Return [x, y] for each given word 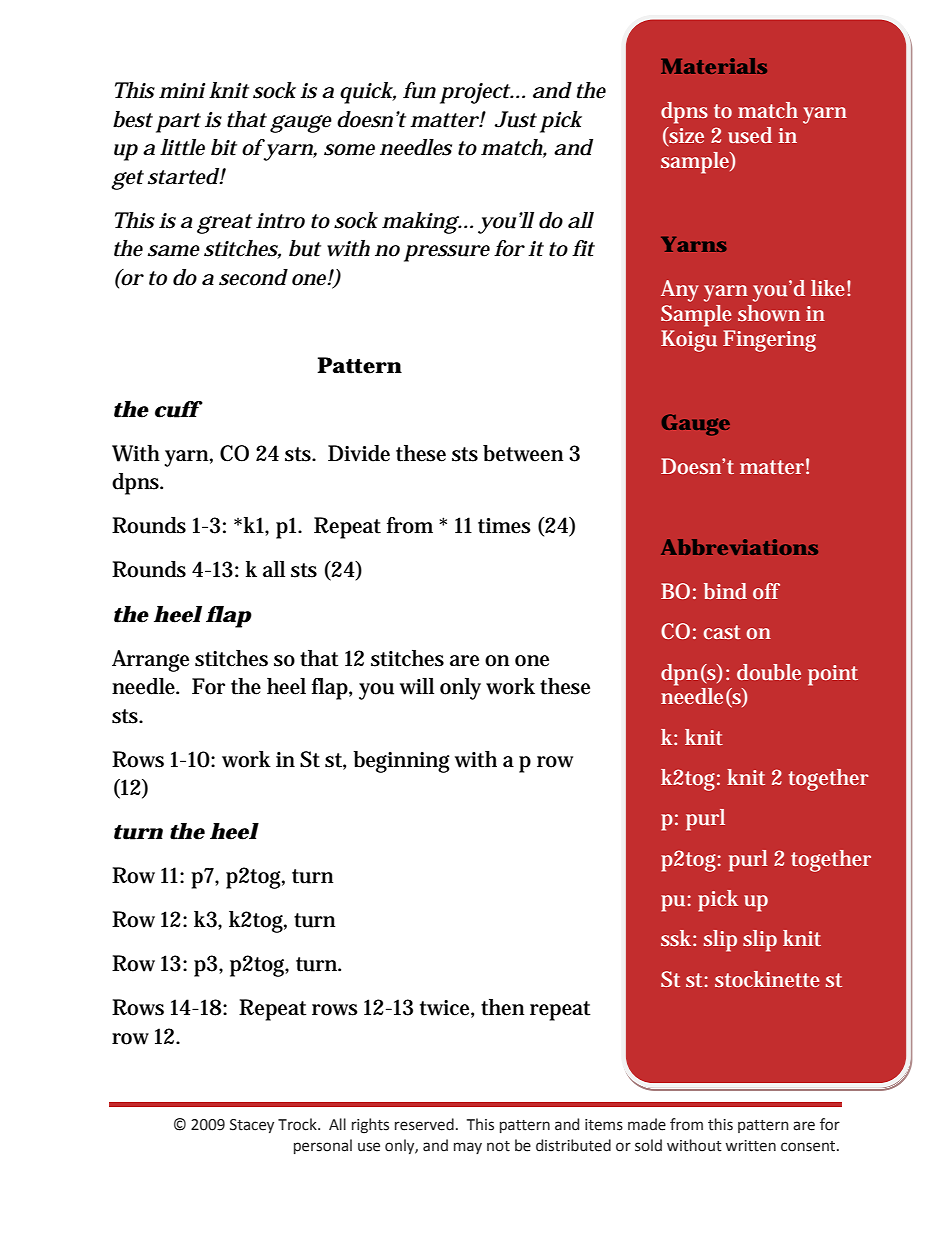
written [750, 1146]
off [766, 591]
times [504, 526]
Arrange [150, 661]
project [476, 93]
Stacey [252, 1126]
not [498, 1146]
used [750, 135]
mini [182, 90]
